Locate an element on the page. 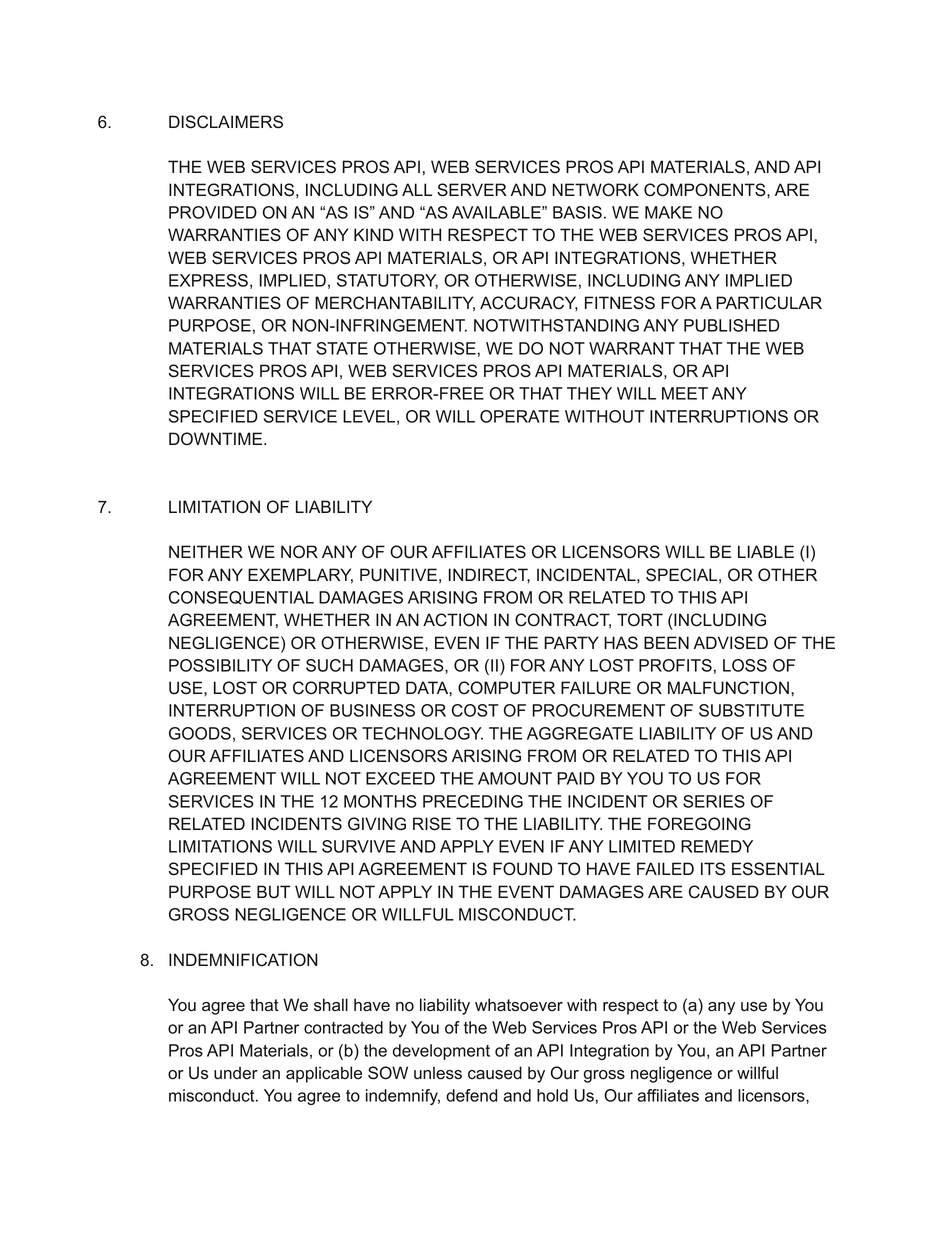 Image resolution: width=952 pixels, height=1233 pixels. COMPONENTS is located at coordinates (706, 190).
